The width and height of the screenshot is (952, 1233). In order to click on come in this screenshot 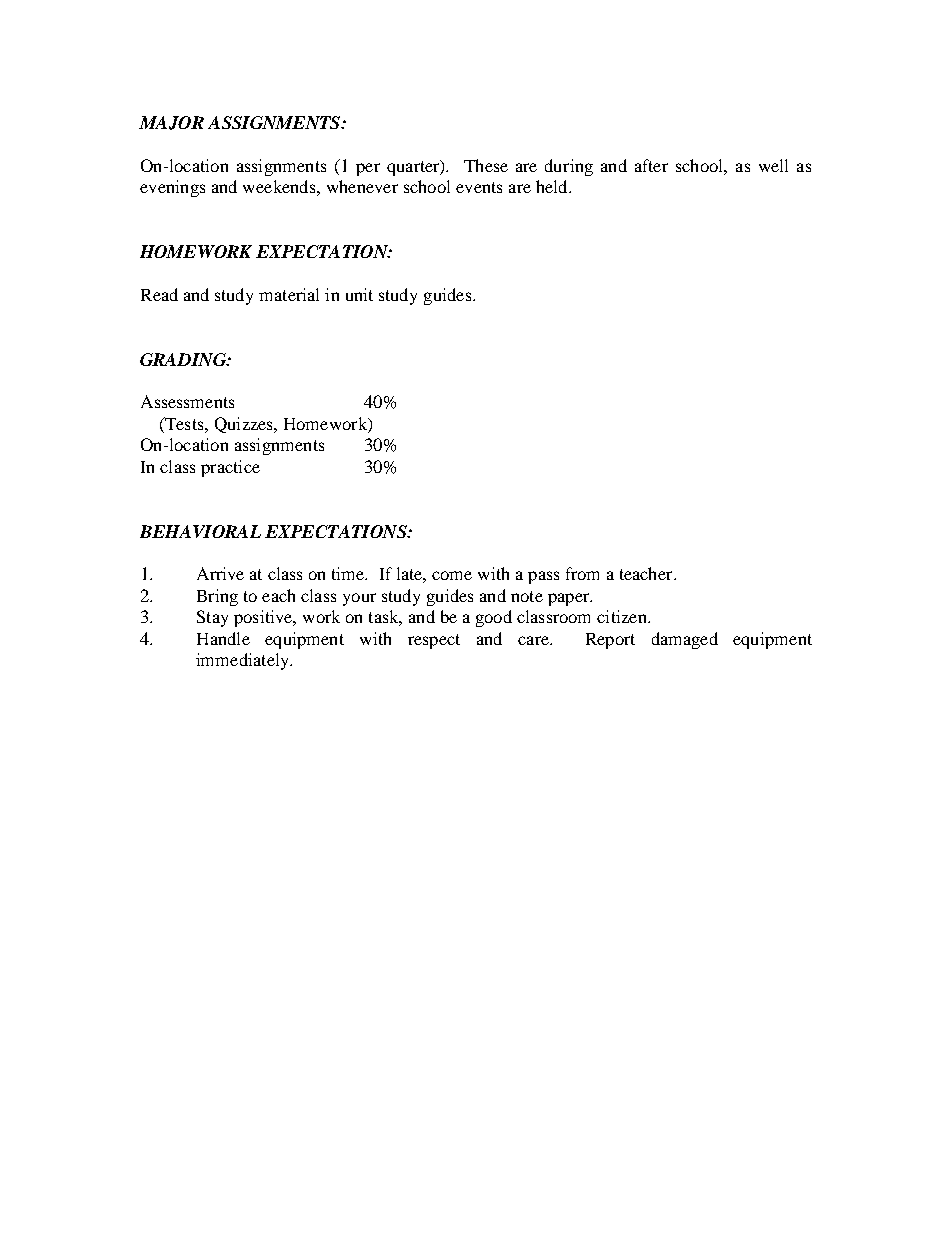, I will do `click(452, 575)`.
